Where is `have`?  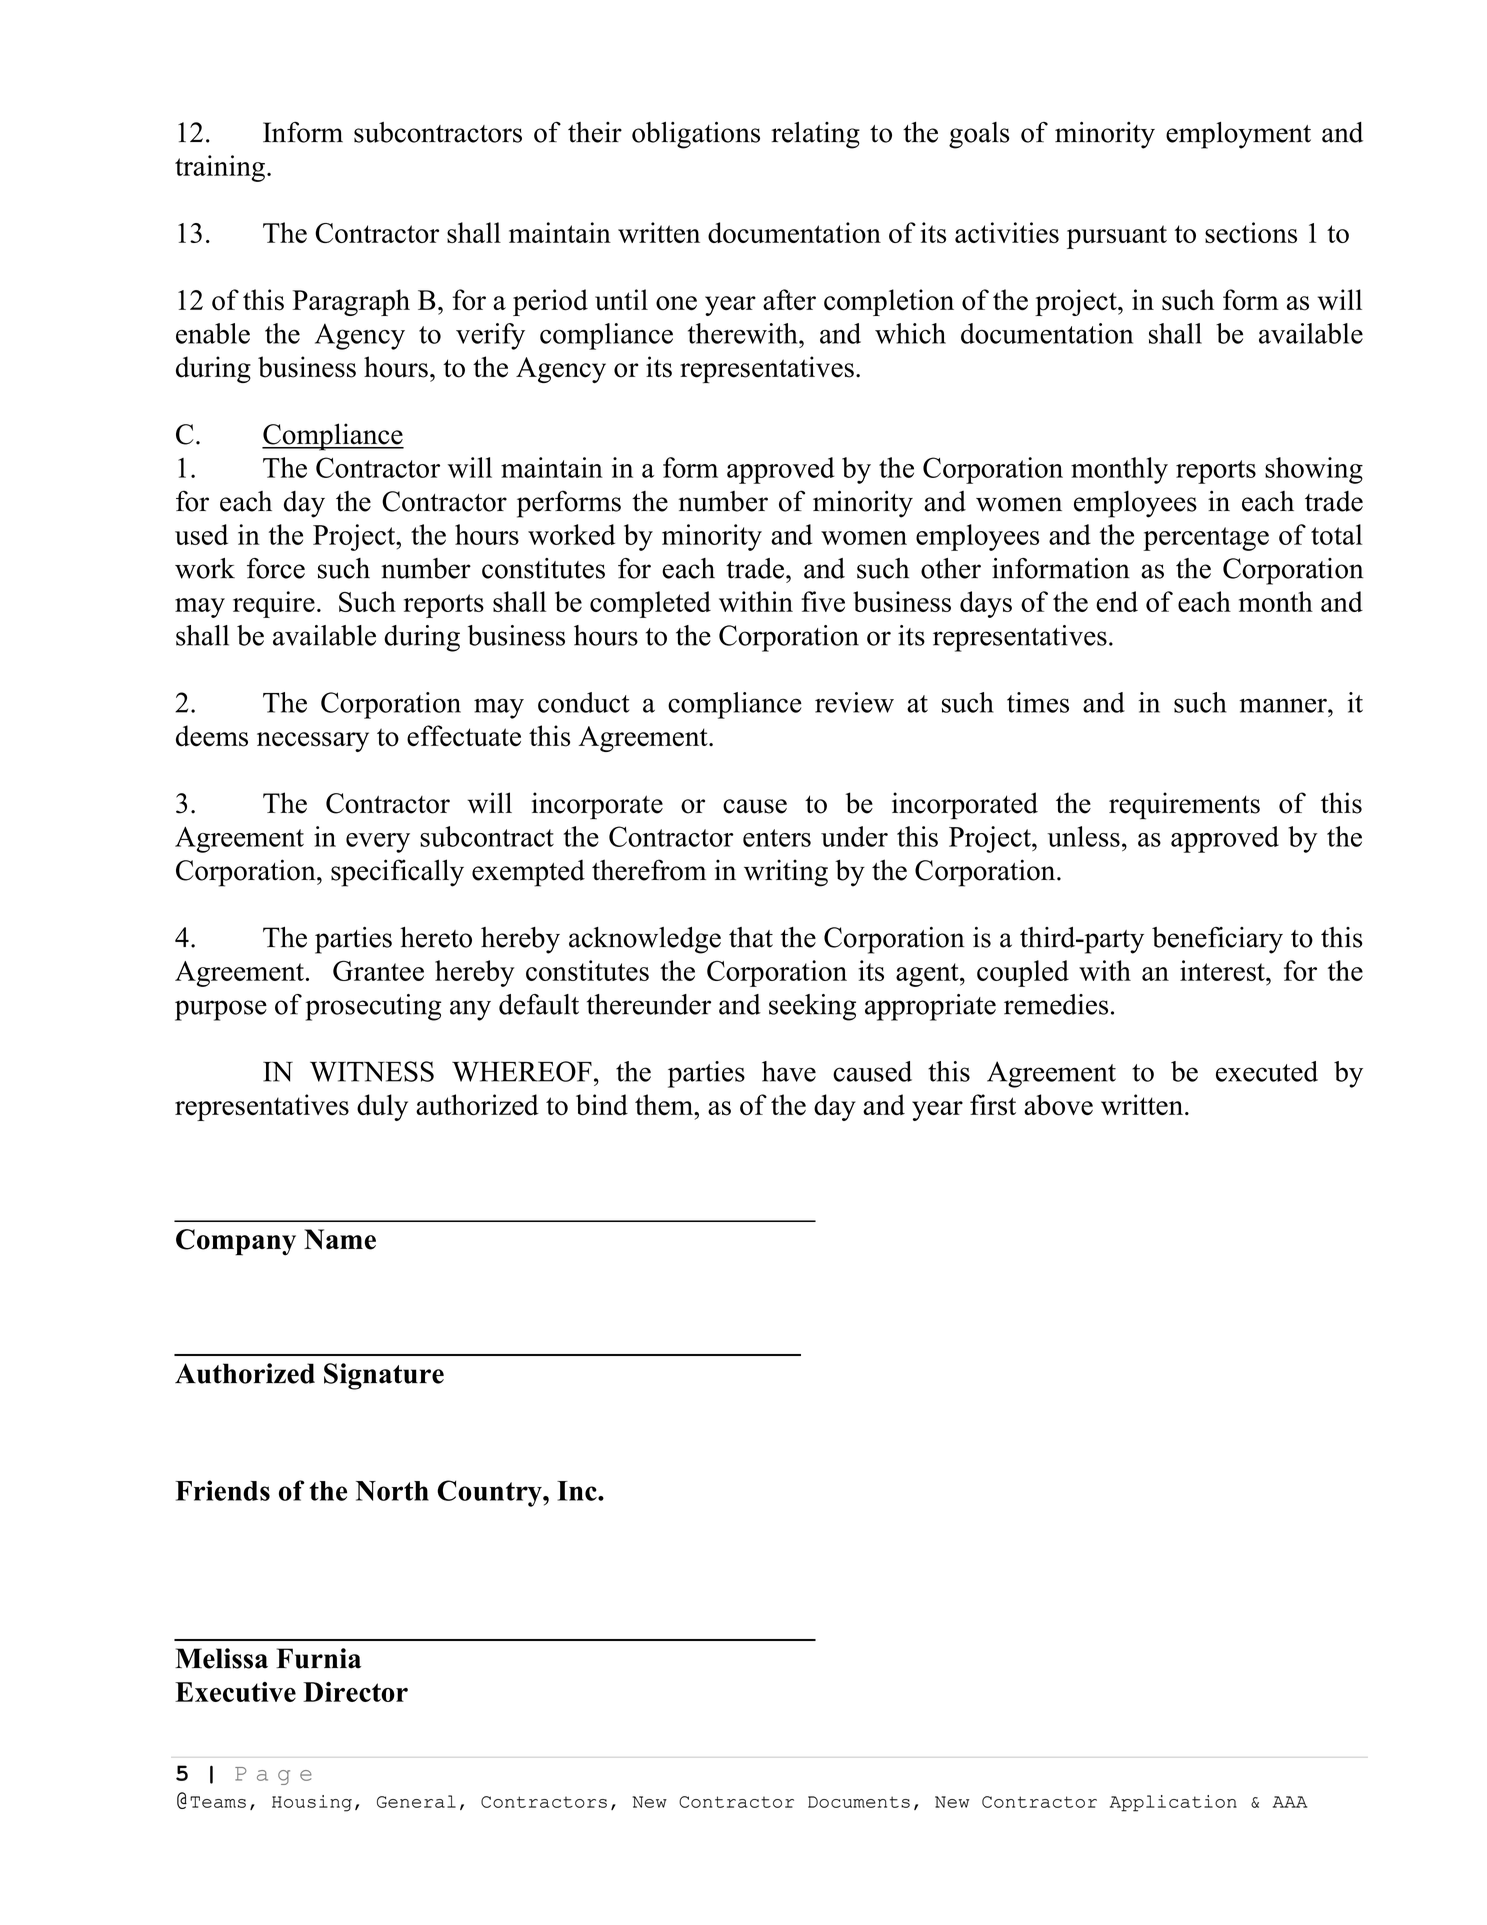 have is located at coordinates (789, 1071).
